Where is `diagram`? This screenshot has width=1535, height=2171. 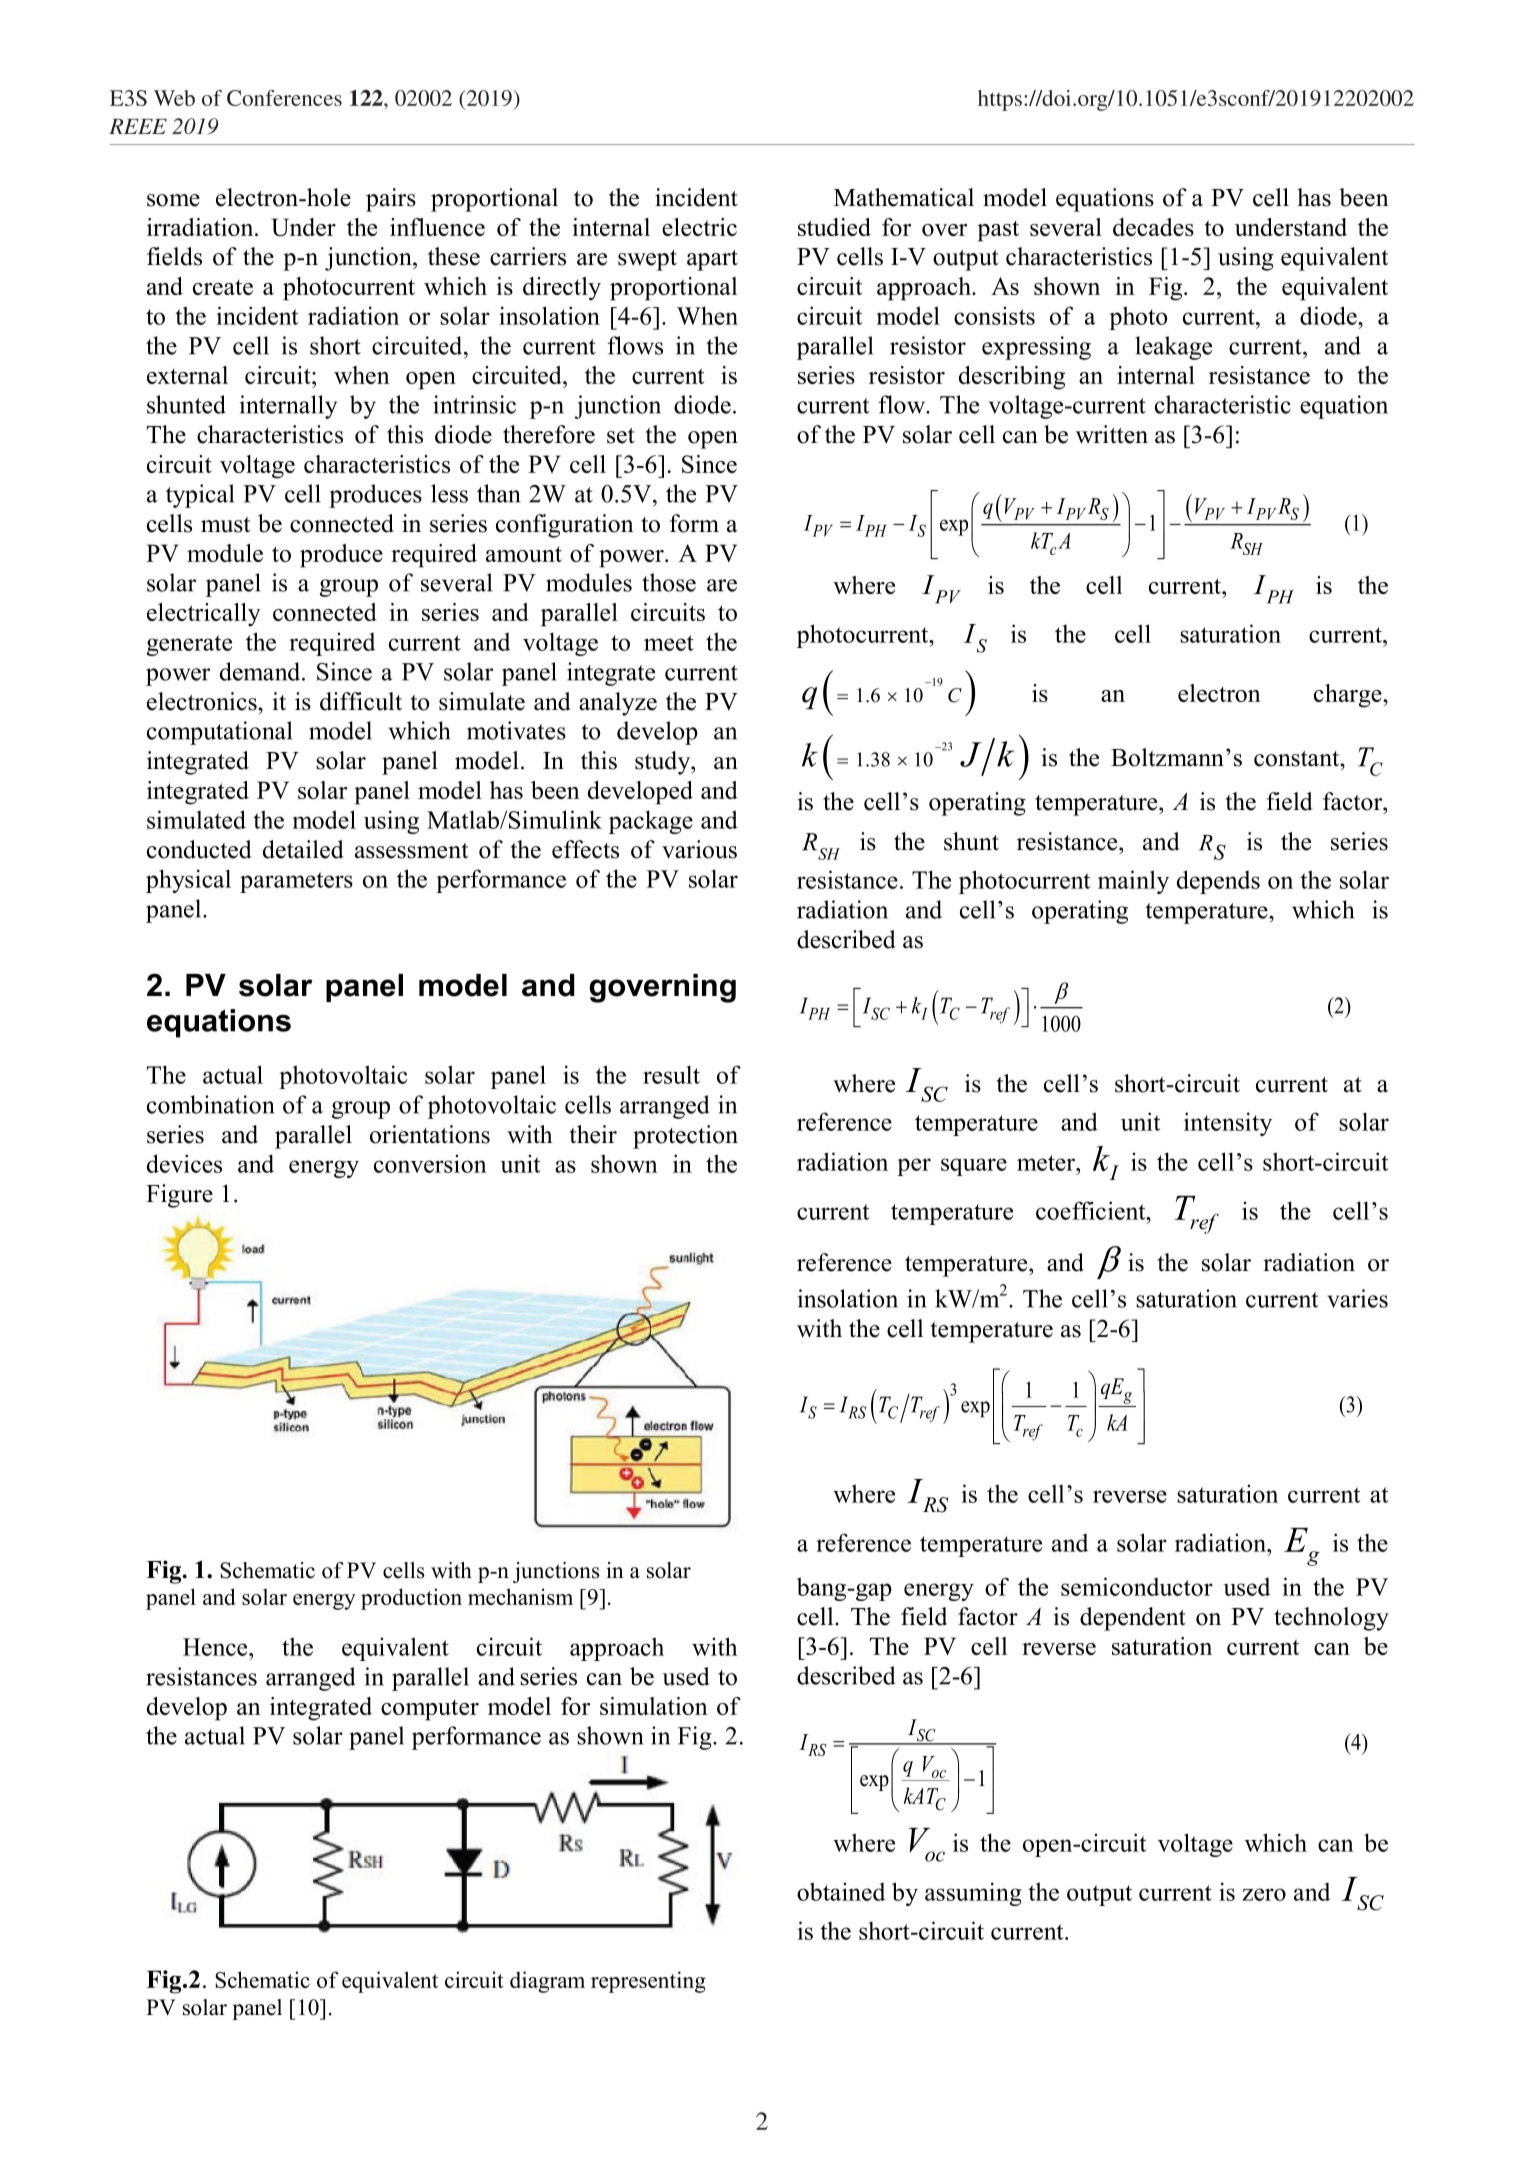
diagram is located at coordinates (547, 1982).
